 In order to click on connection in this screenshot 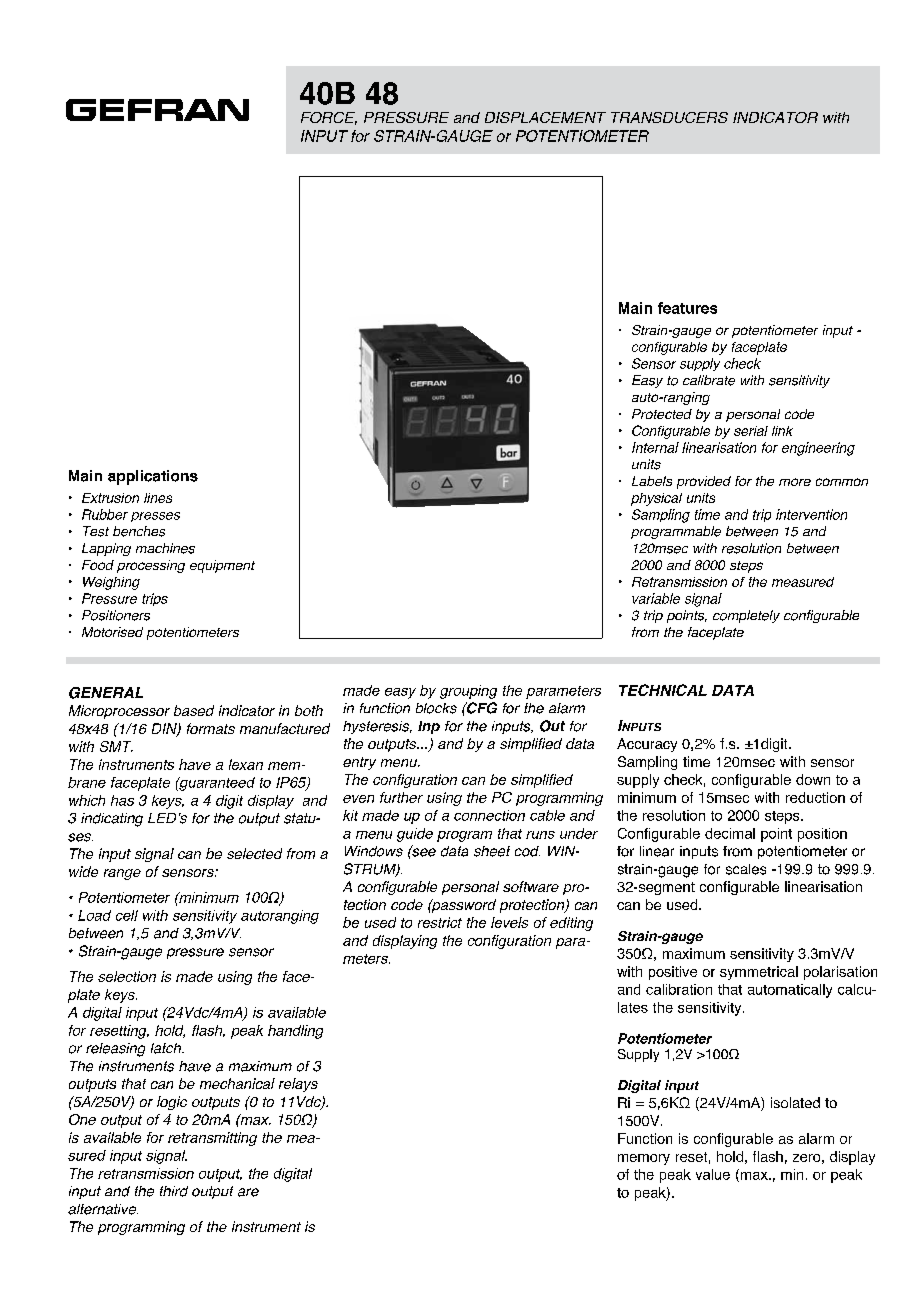, I will do `click(489, 815)`.
